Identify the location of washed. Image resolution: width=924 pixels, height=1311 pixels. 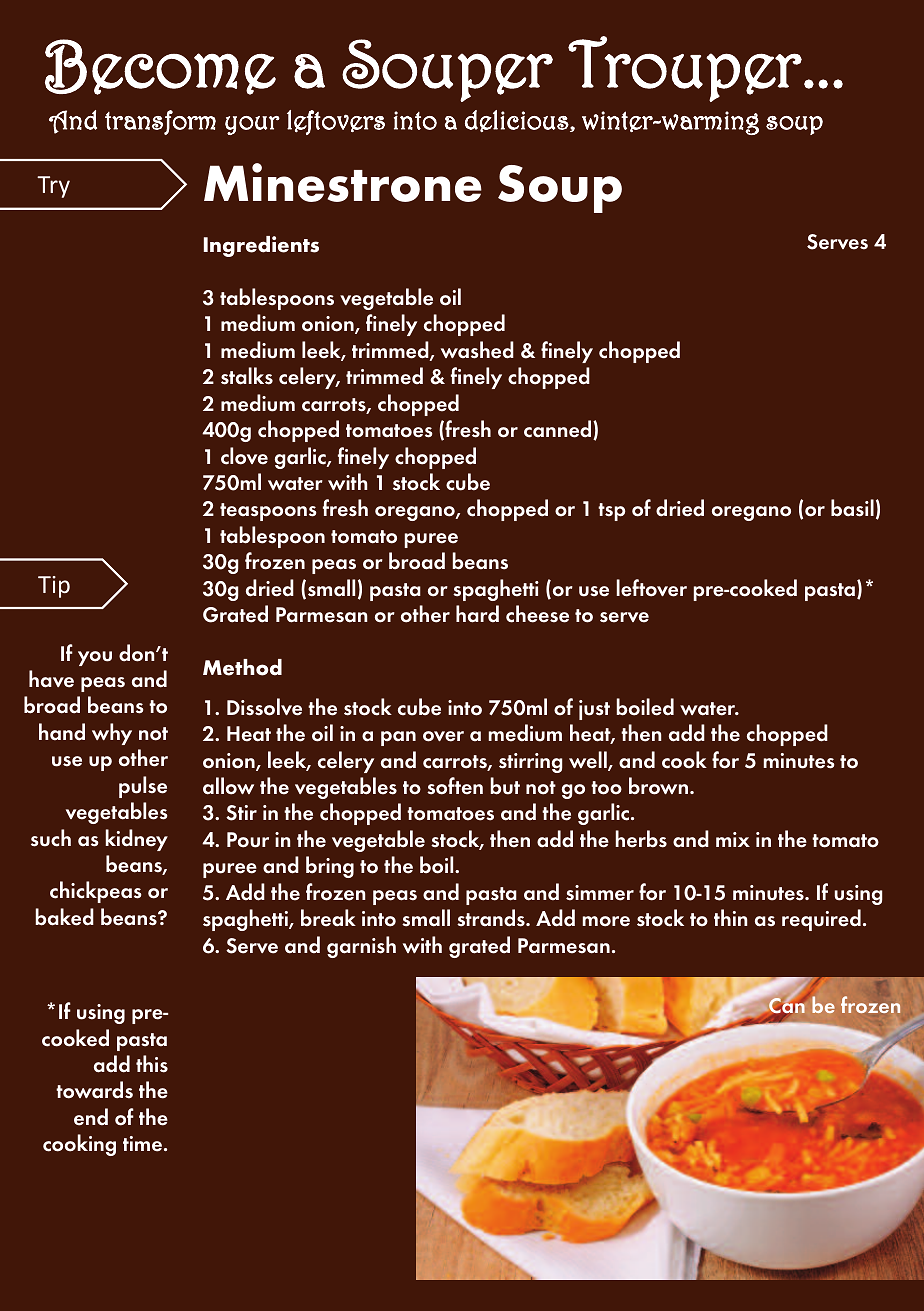
(477, 350).
